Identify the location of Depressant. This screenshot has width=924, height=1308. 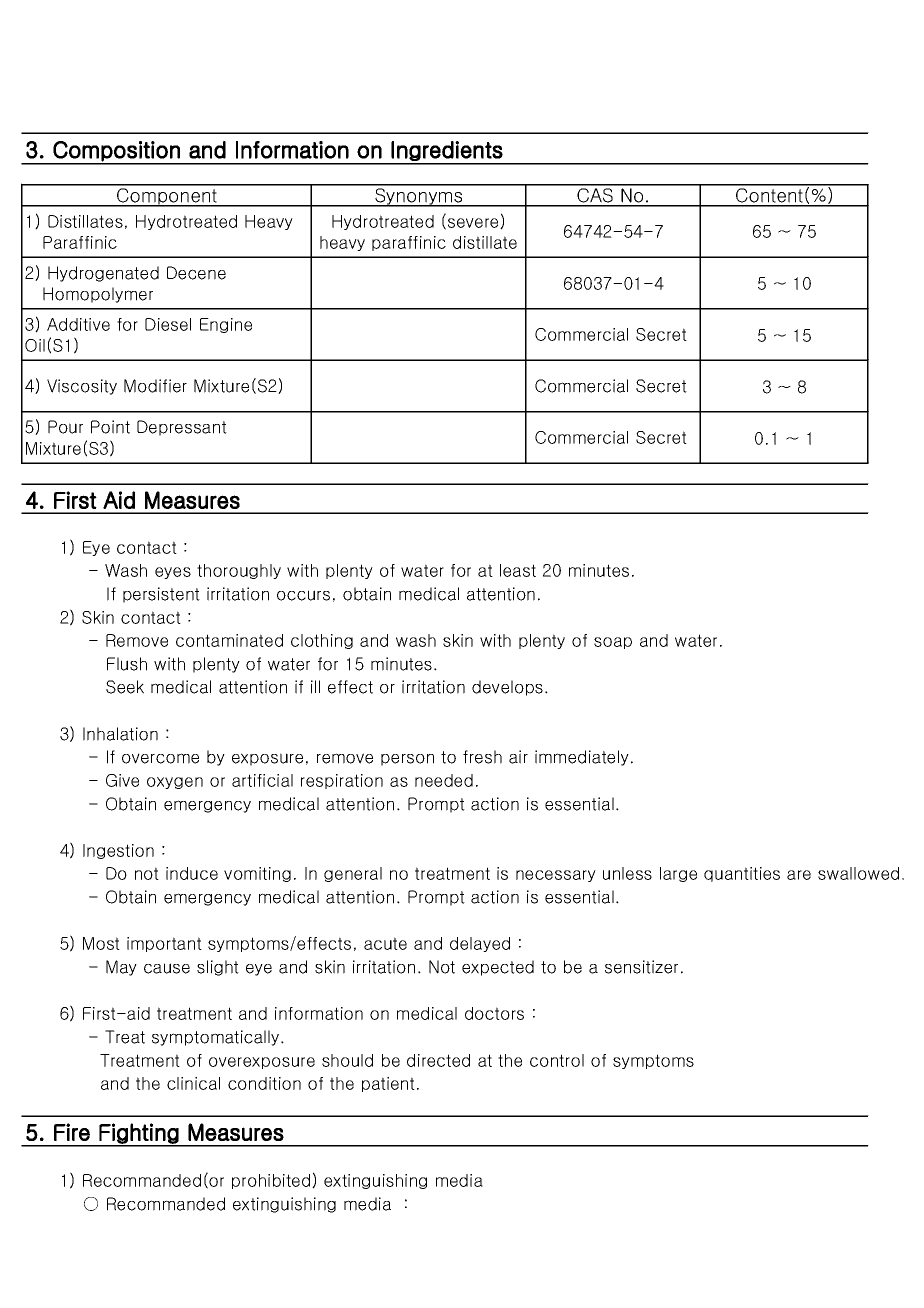
(182, 428).
